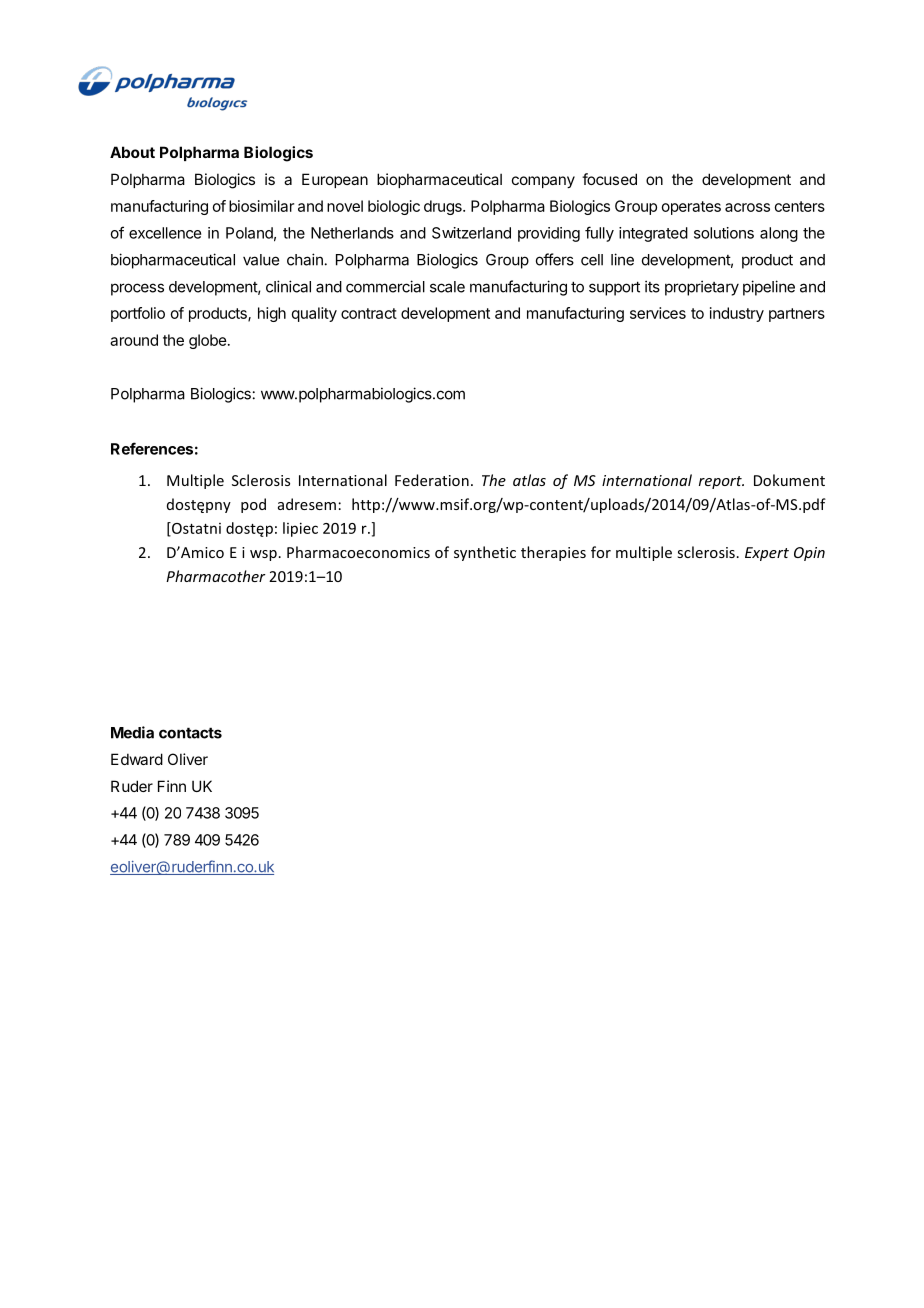 The height and width of the page is (1308, 924). Describe the element at coordinates (543, 182) in the page. I see `company` at that location.
